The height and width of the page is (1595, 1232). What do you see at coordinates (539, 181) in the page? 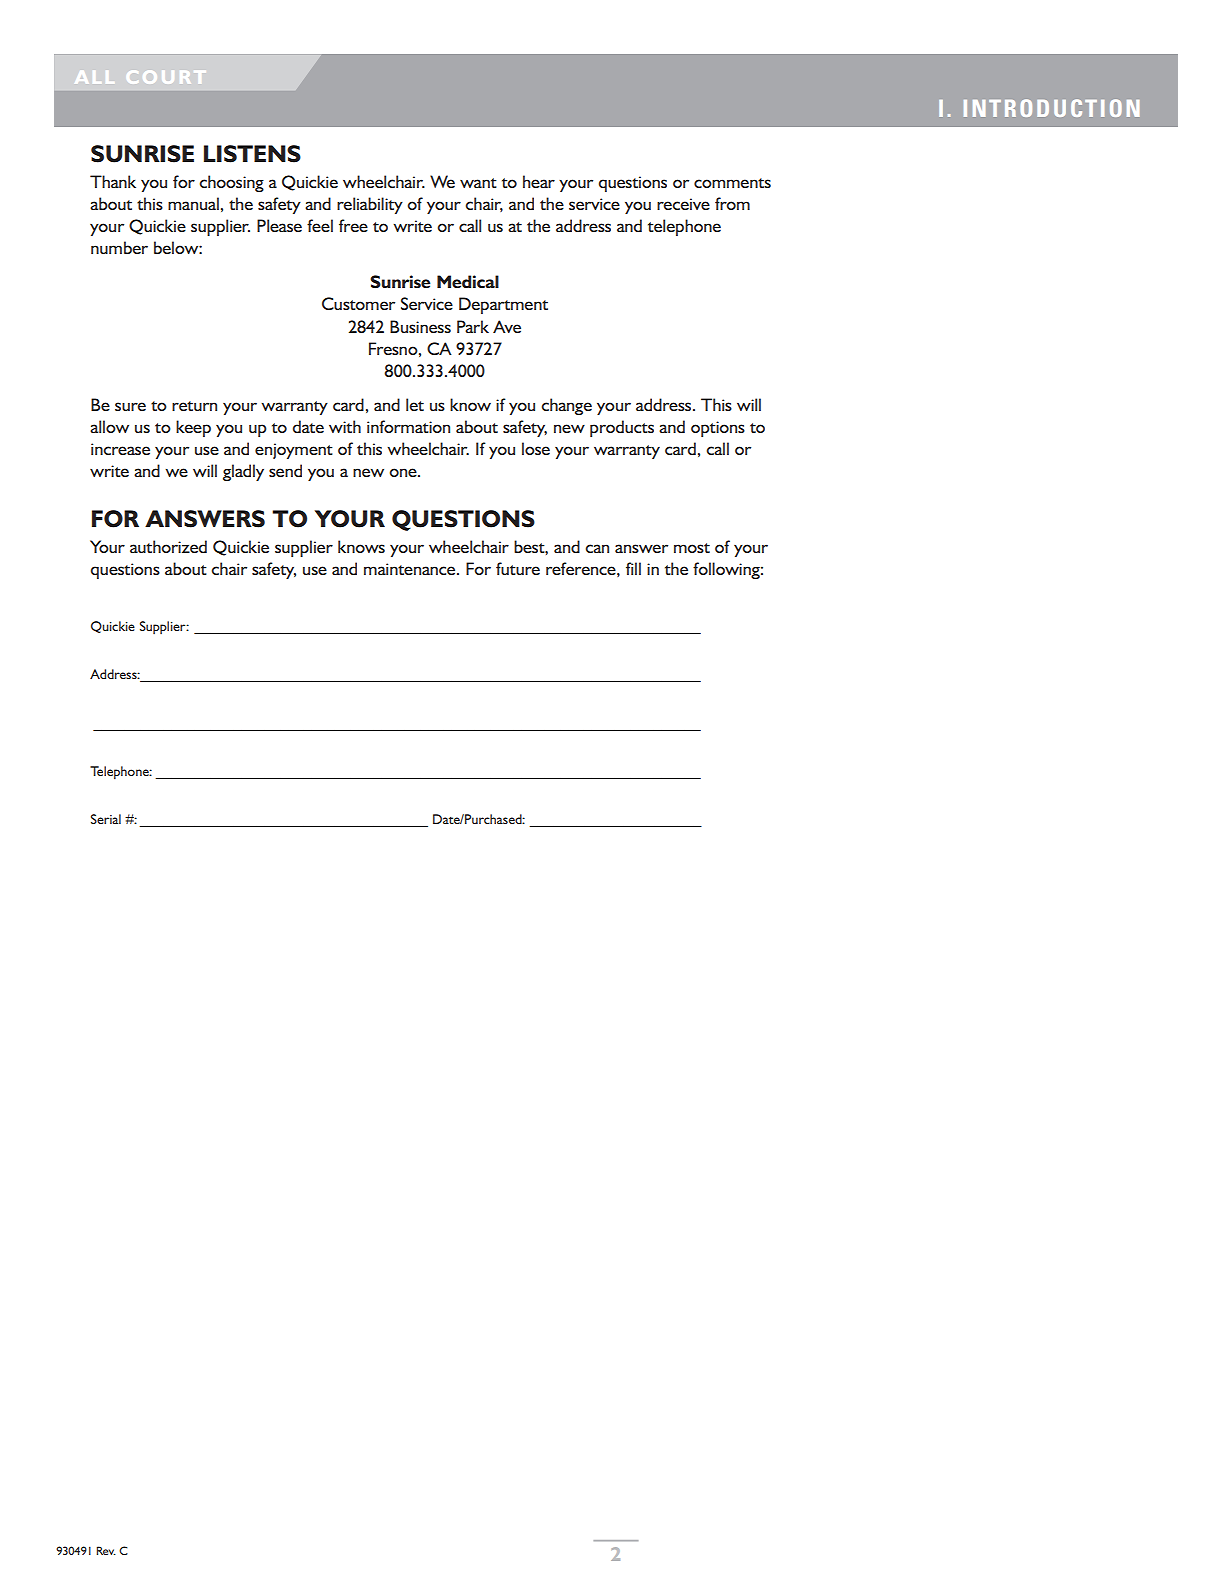
I see `hear` at bounding box center [539, 181].
